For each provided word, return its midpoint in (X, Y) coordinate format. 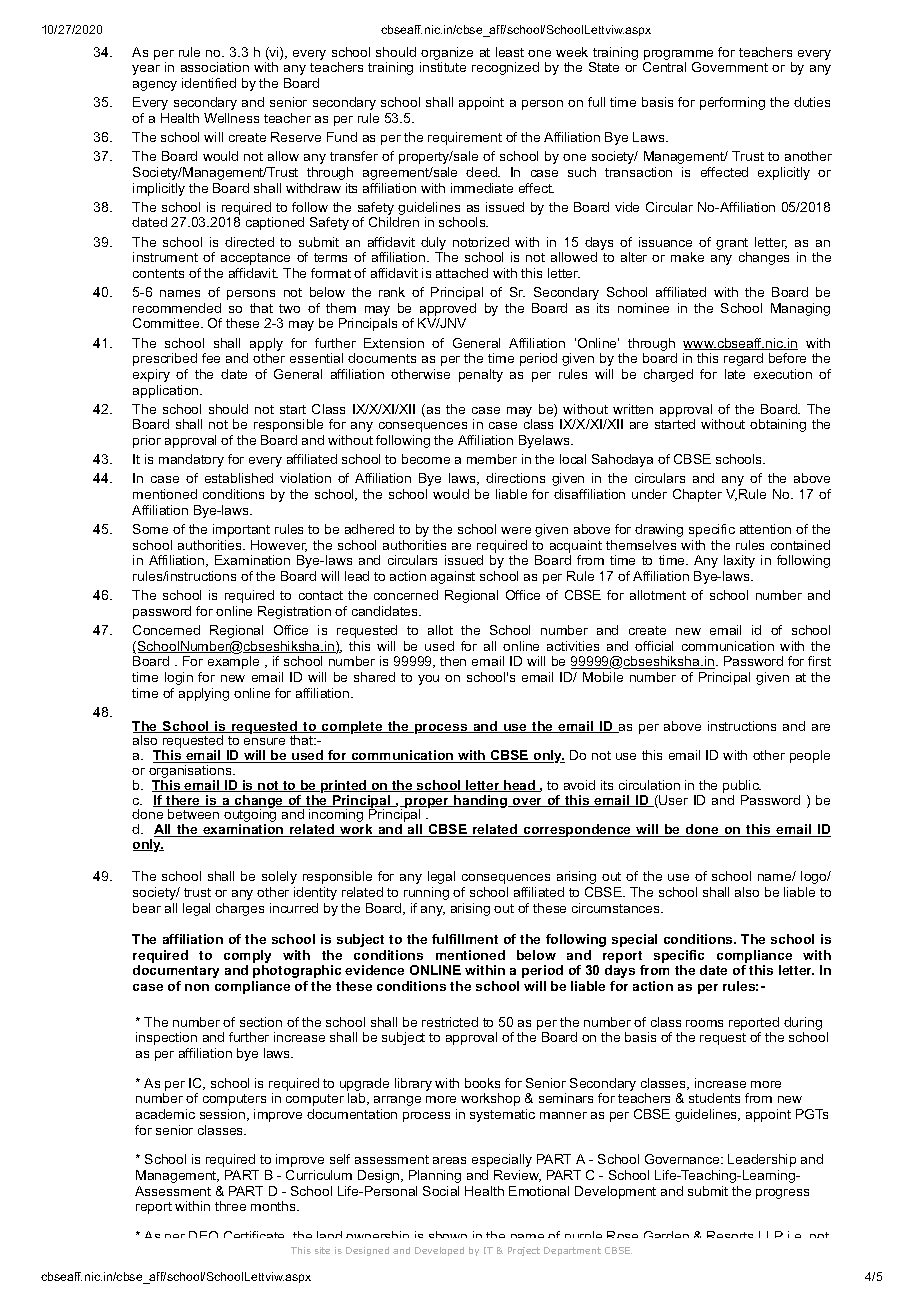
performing (732, 103)
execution (783, 374)
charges (240, 909)
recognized (505, 68)
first (819, 661)
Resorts (730, 1234)
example (233, 662)
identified (209, 83)
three (230, 1206)
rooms (704, 1023)
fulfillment (465, 939)
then (453, 661)
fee (211, 358)
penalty (481, 375)
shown (448, 1234)
